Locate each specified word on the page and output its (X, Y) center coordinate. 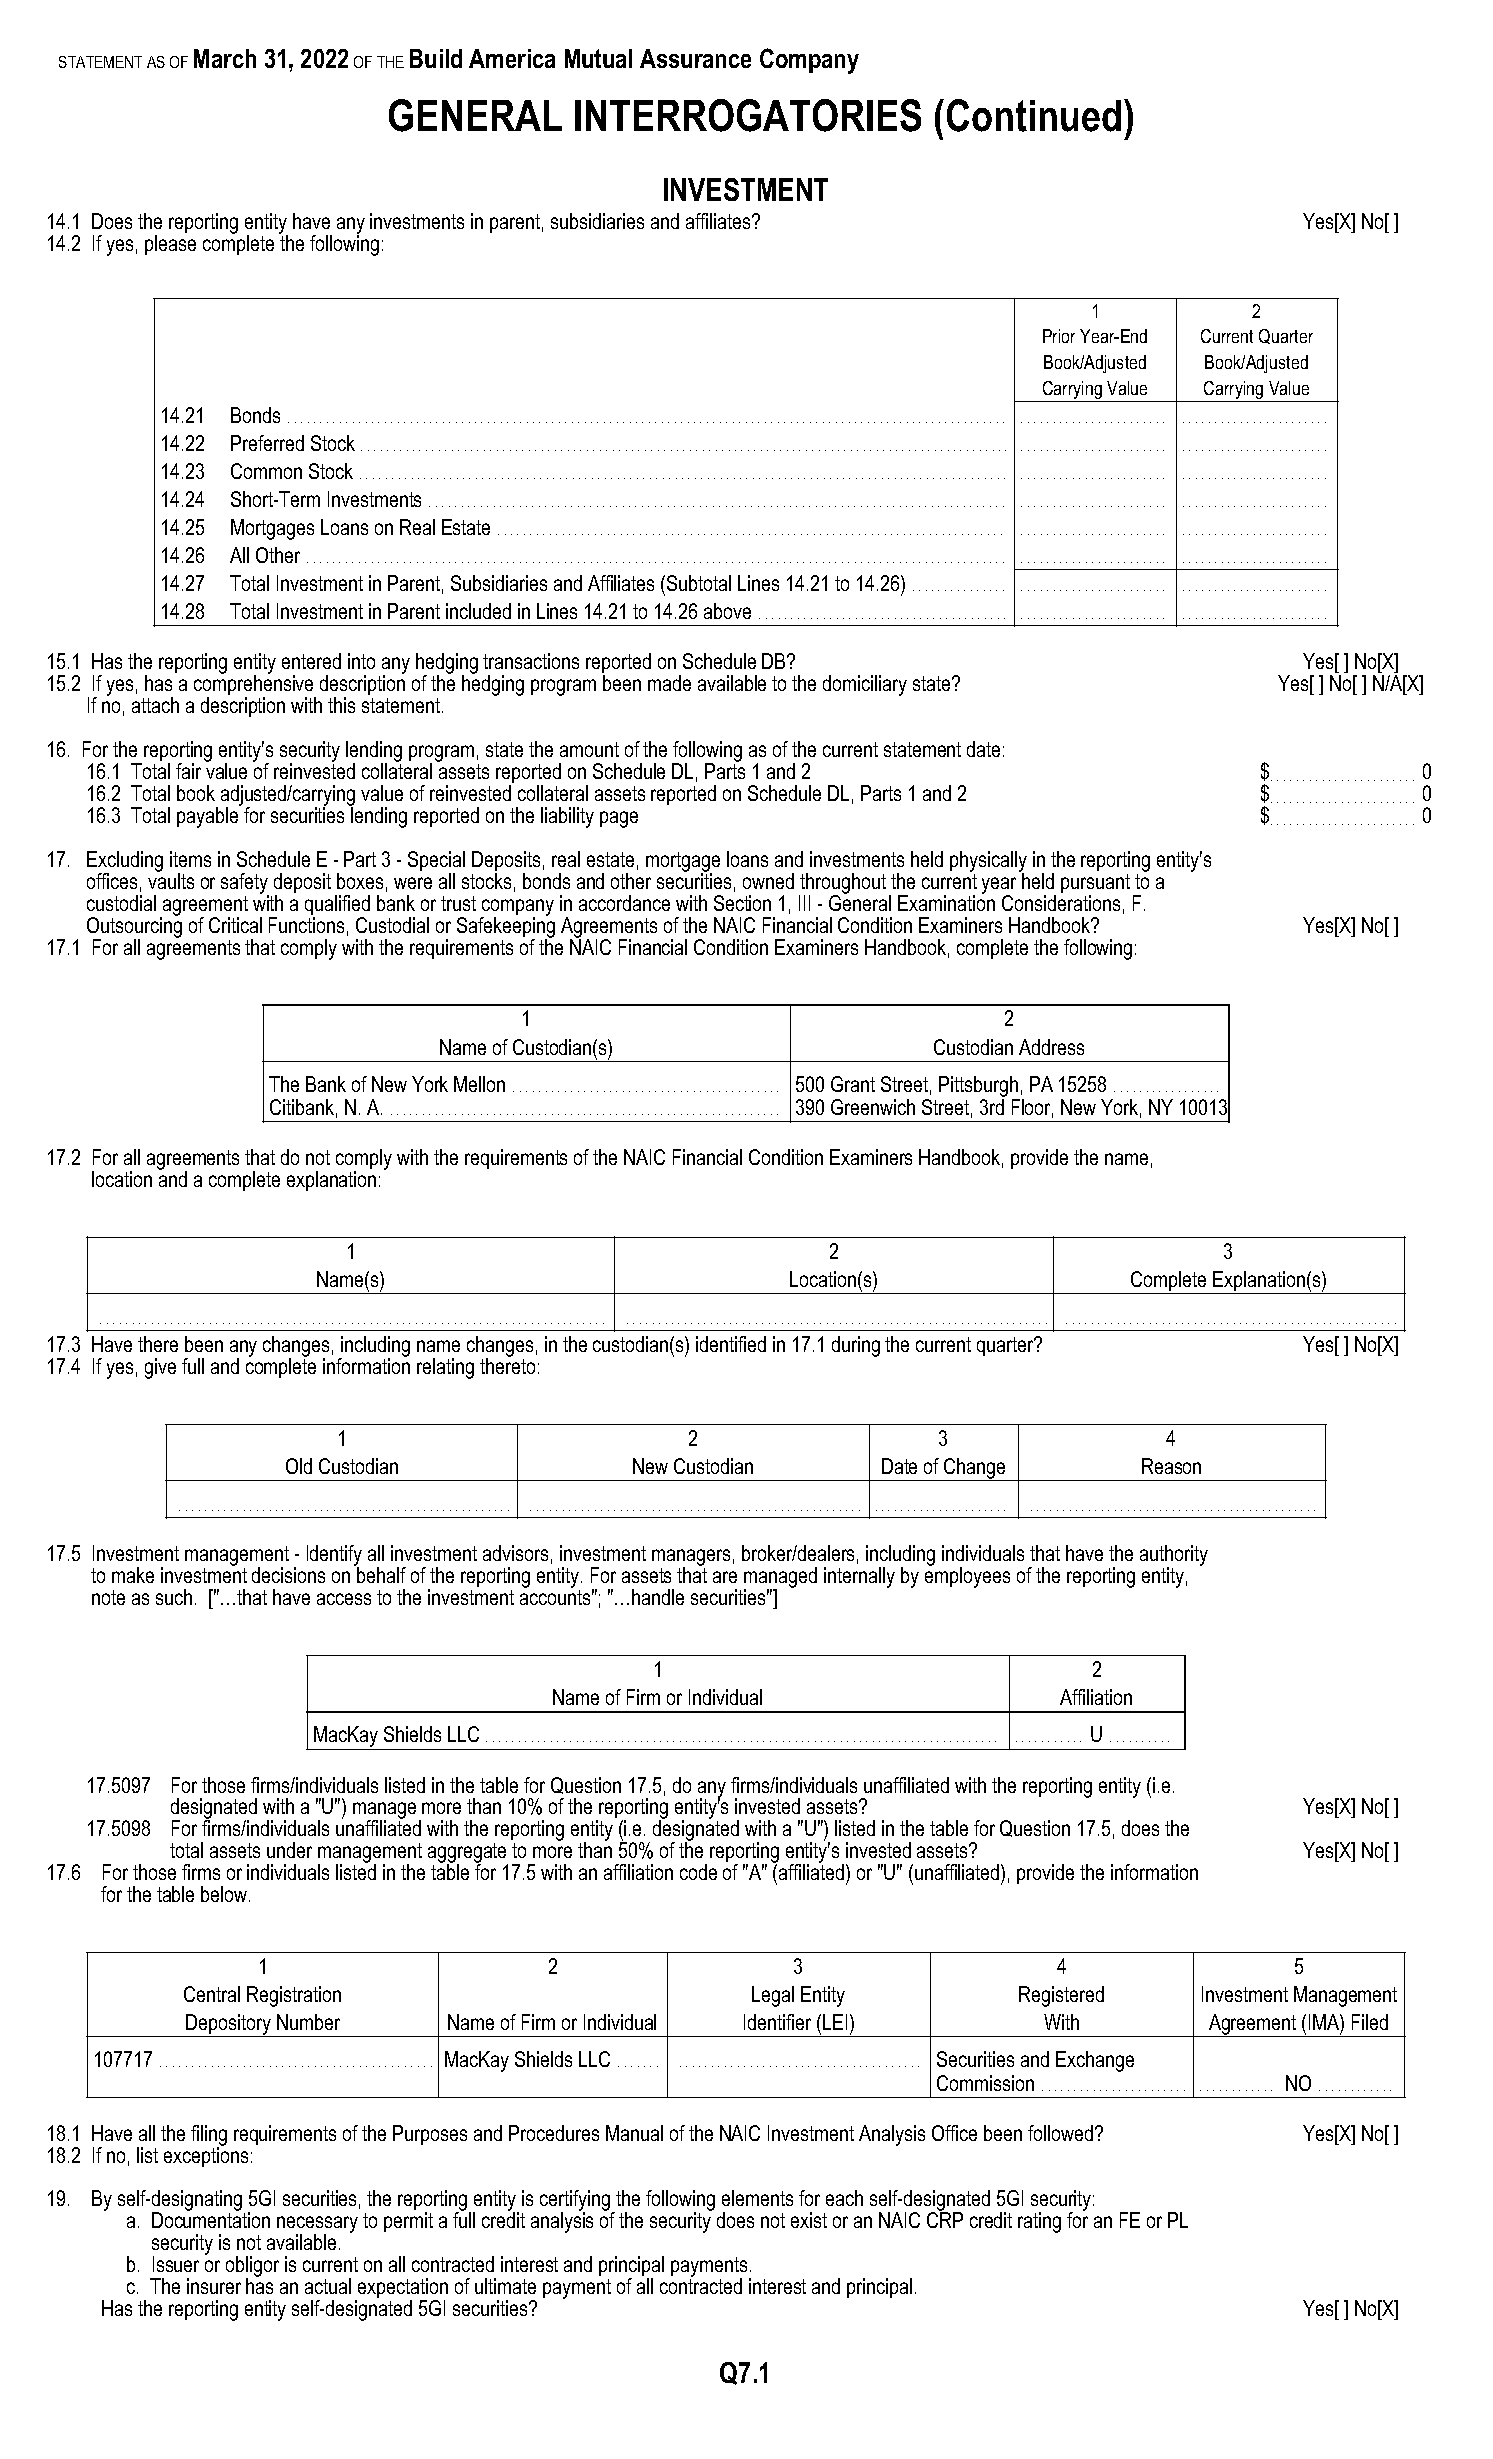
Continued (1034, 115)
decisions (288, 1575)
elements (757, 2198)
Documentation (211, 2220)
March (225, 58)
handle (658, 1597)
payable (209, 816)
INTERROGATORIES (748, 115)
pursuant (1095, 885)
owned (768, 881)
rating (1039, 2222)
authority (1174, 1557)
